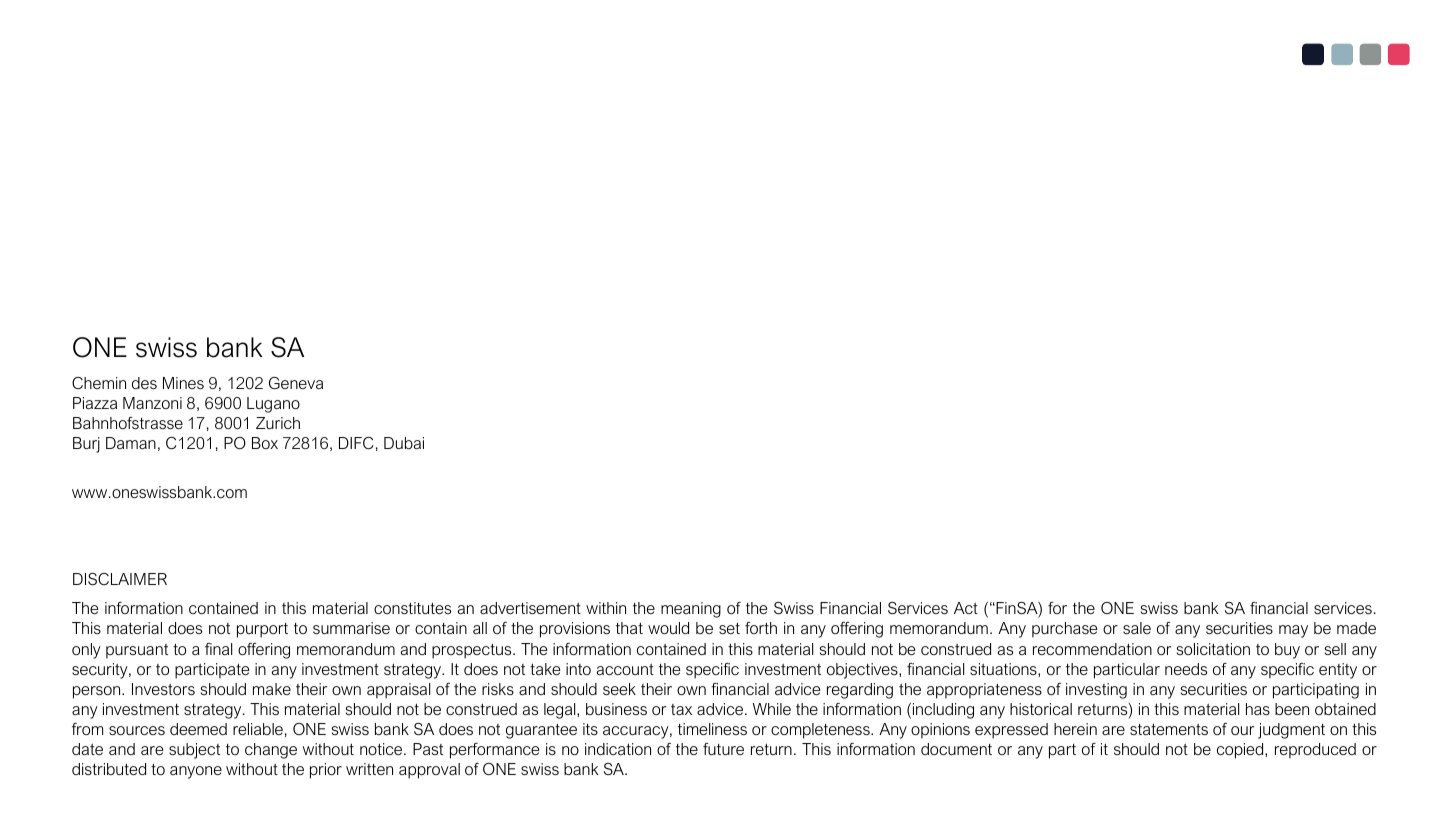 The image size is (1456, 819). Describe the element at coordinates (120, 579) in the screenshot. I see `DISCLAIMER` at that location.
